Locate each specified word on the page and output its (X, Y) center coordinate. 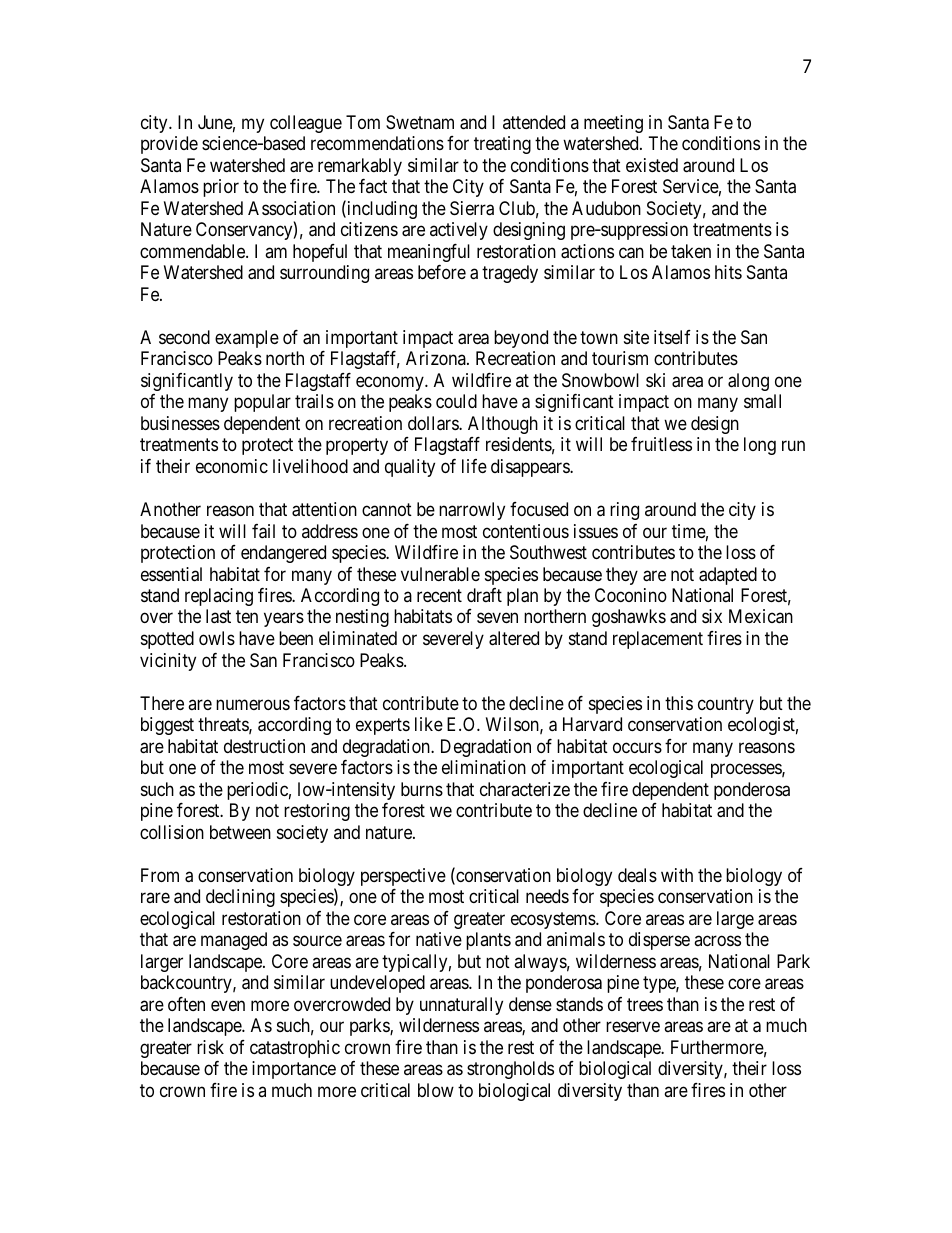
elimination (484, 767)
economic (232, 466)
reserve (633, 1027)
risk (210, 1047)
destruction (264, 746)
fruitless (661, 444)
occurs (637, 747)
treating (502, 145)
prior (221, 188)
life (474, 466)
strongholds (510, 1070)
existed (652, 165)
